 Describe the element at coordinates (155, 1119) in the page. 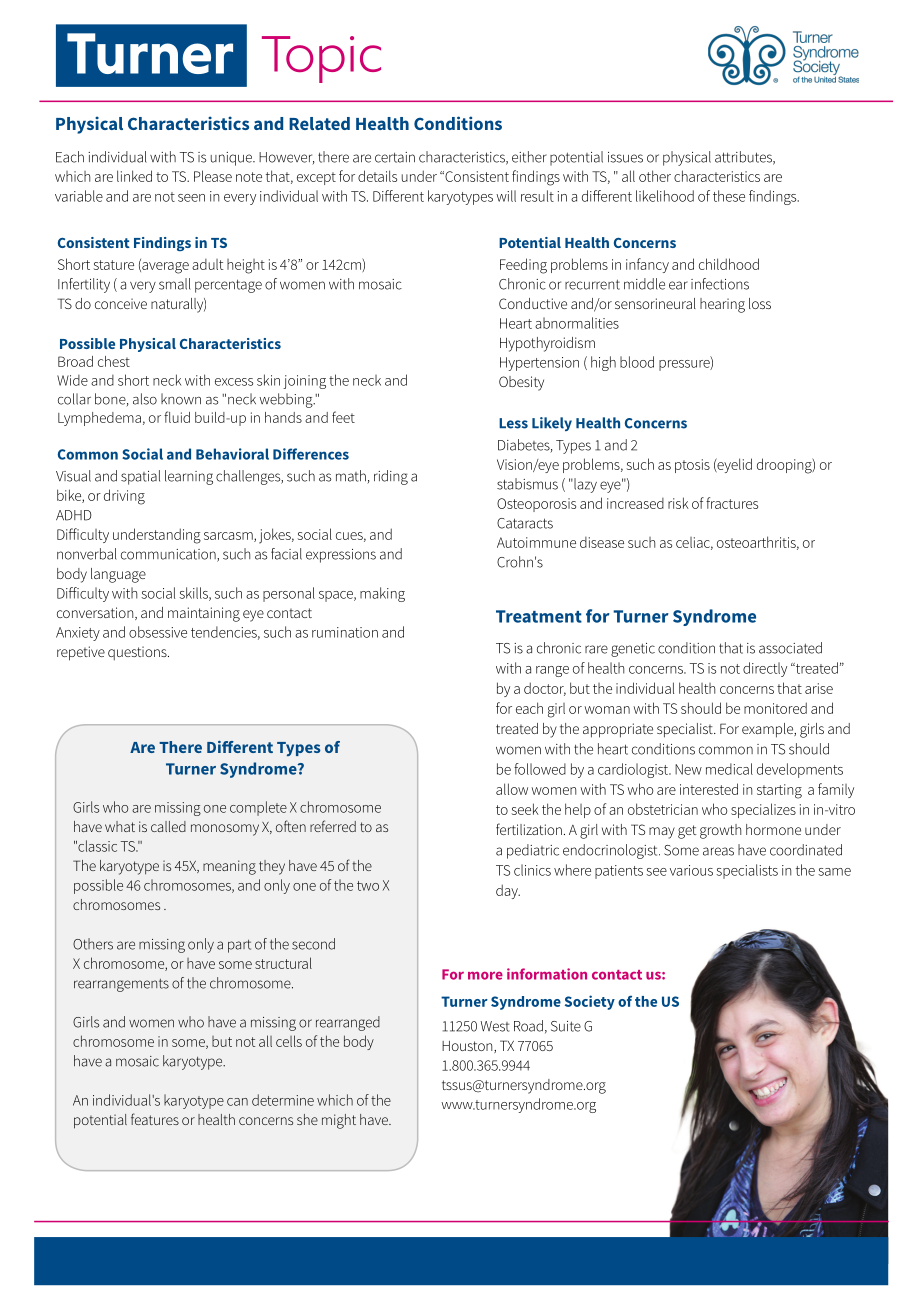

I see `features` at that location.
